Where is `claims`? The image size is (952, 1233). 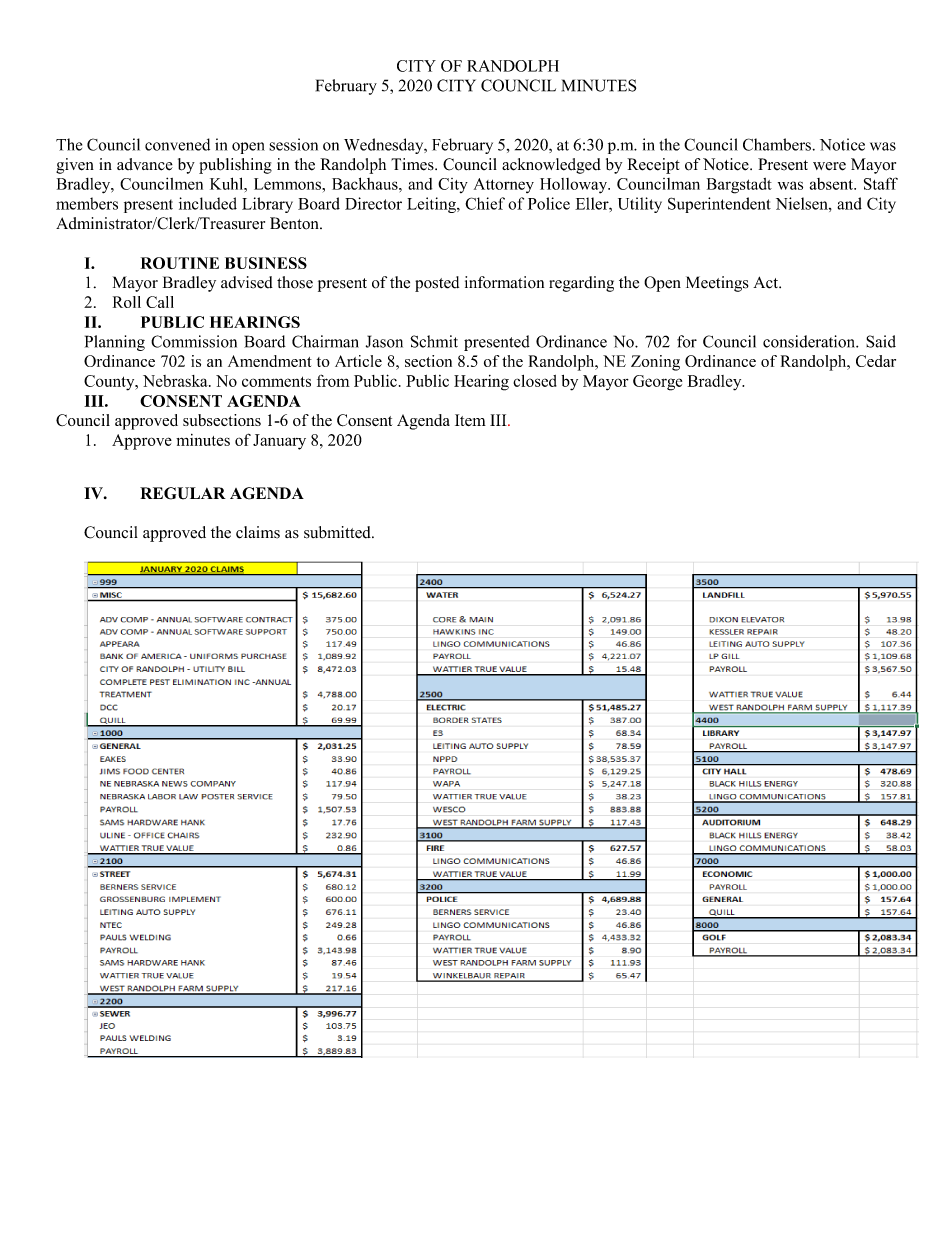 claims is located at coordinates (258, 532).
